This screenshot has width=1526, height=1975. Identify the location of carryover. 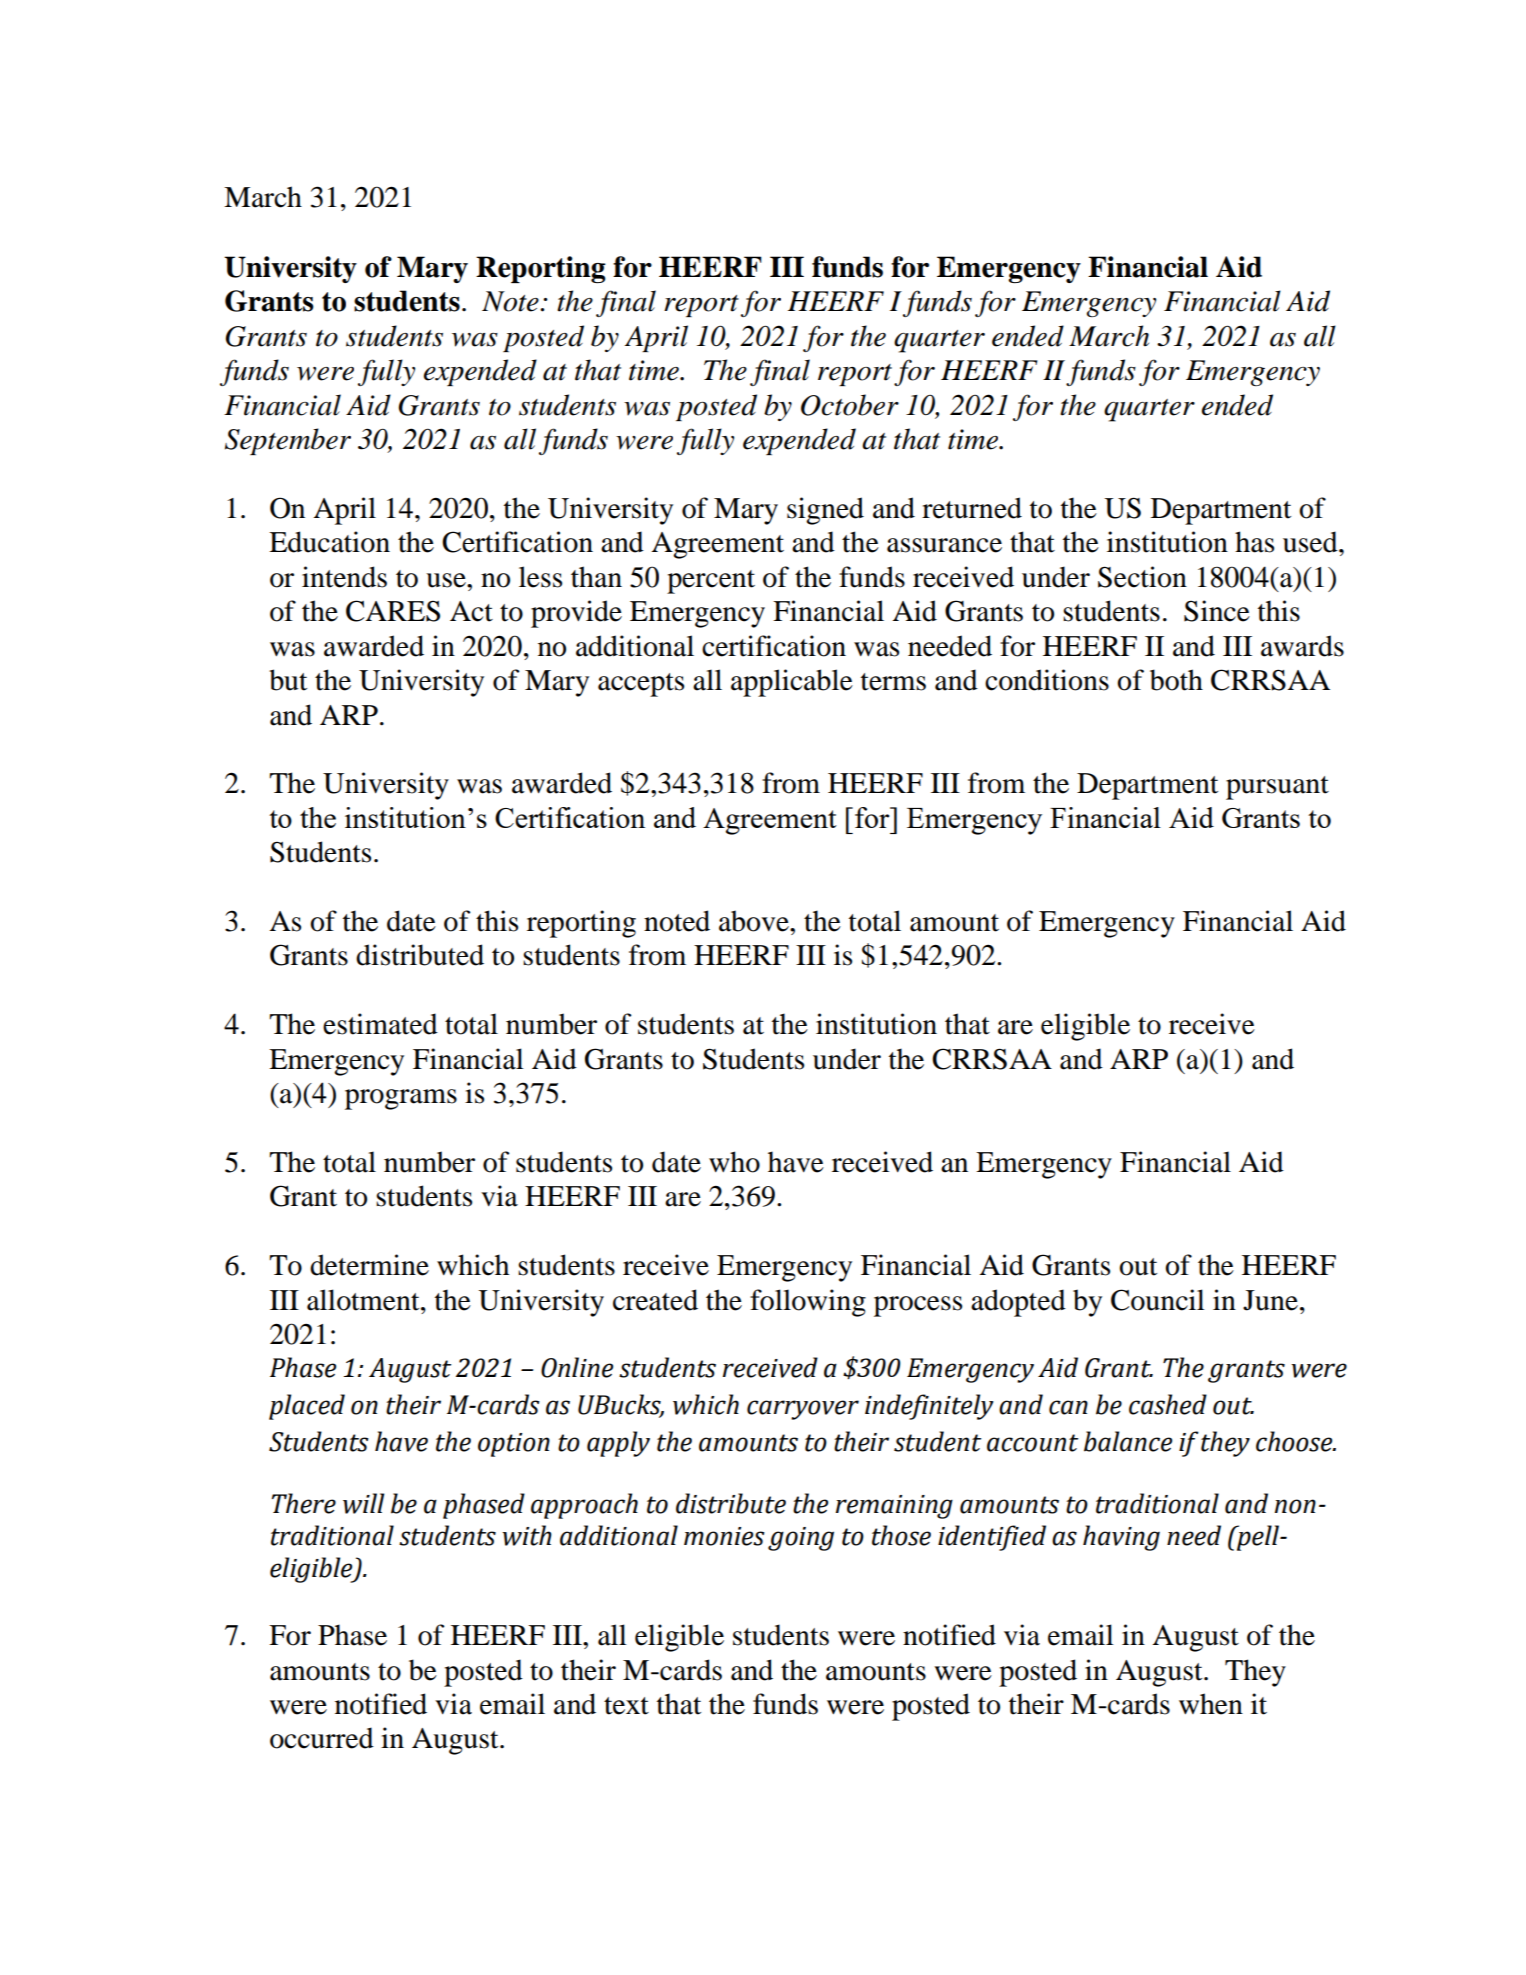
(803, 1410).
